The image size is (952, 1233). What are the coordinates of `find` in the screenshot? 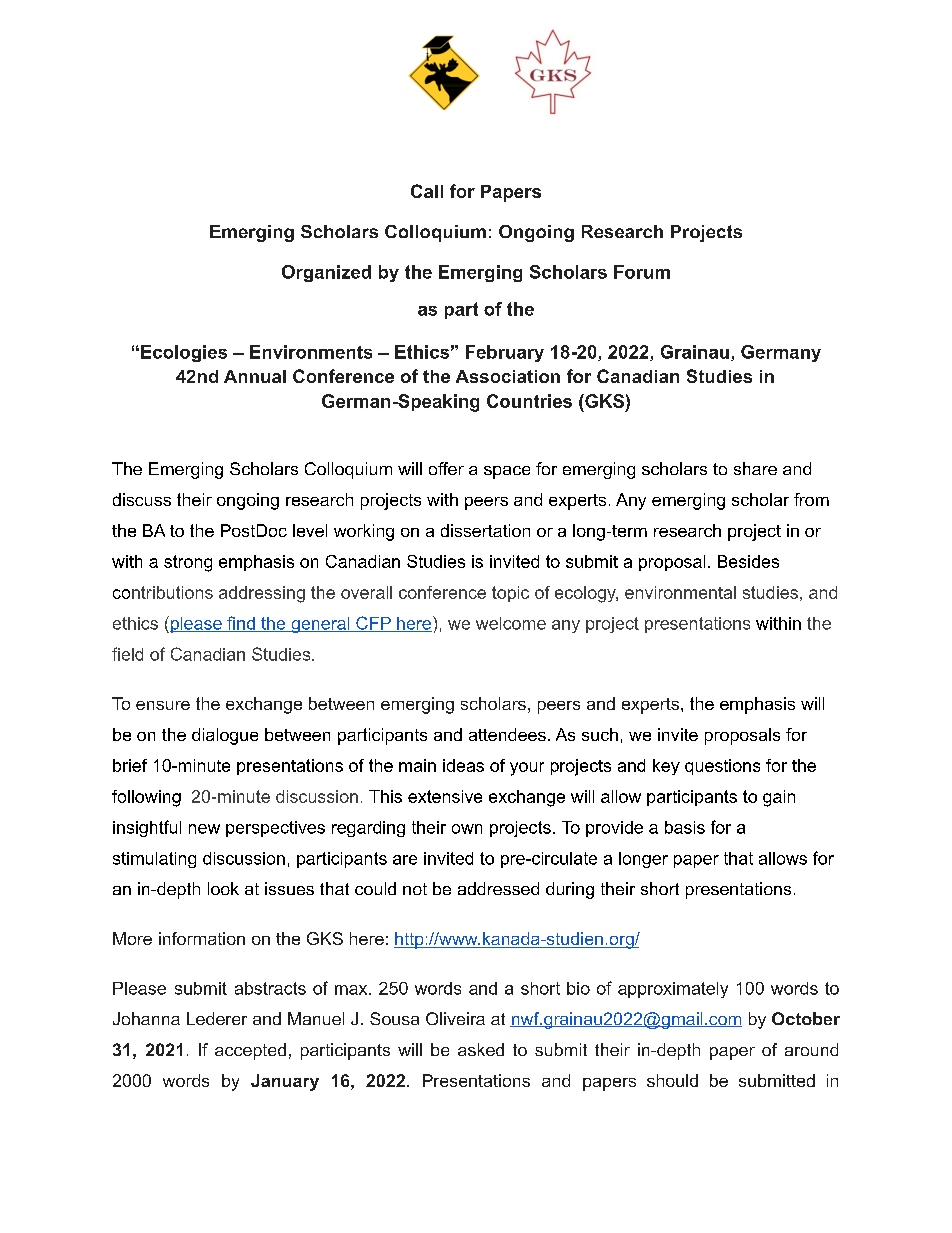 It's located at (241, 624).
